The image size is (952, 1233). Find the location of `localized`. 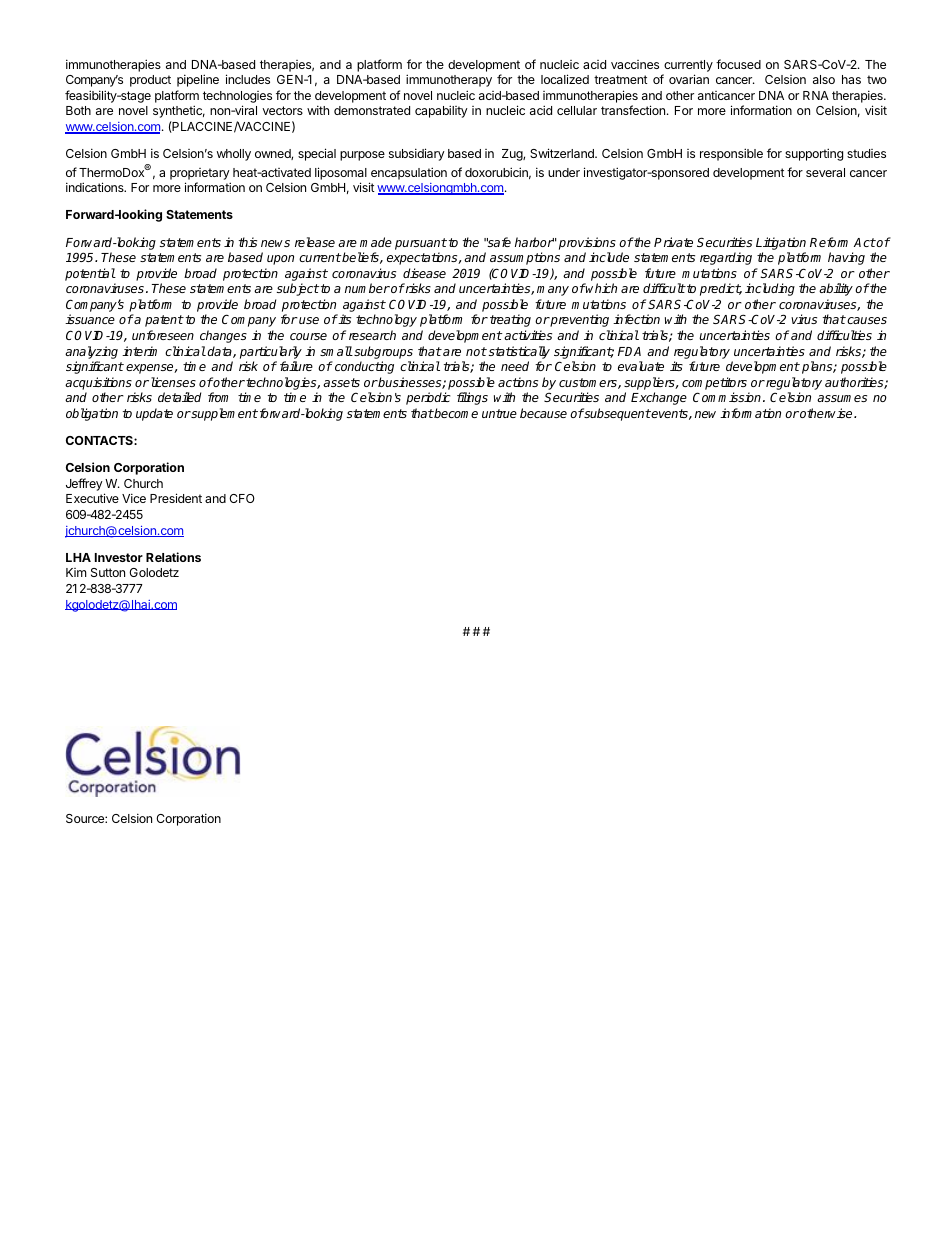

localized is located at coordinates (565, 79).
